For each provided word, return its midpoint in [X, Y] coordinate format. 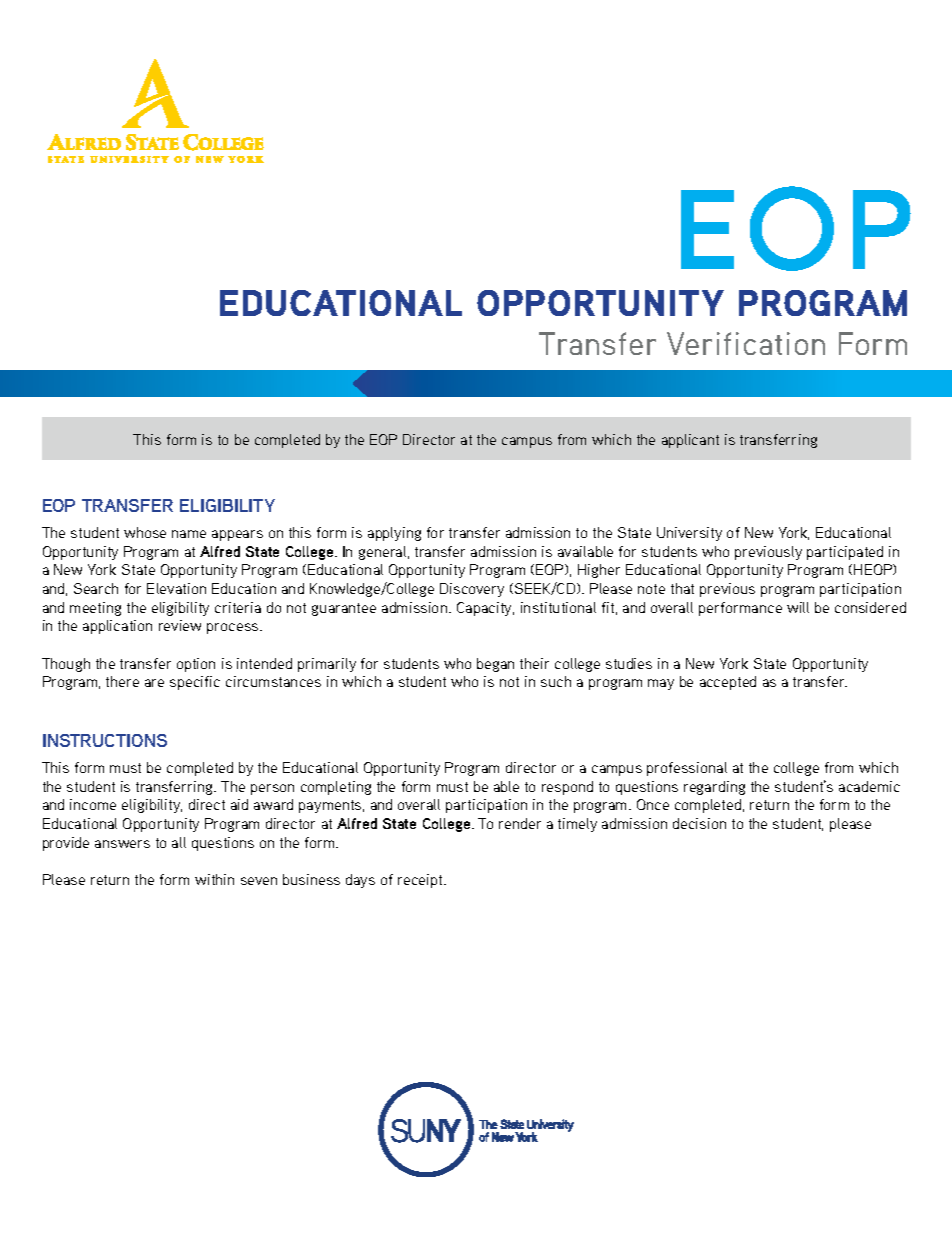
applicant [690, 441]
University [689, 534]
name [189, 534]
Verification [746, 343]
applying [394, 534]
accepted [728, 683]
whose [145, 532]
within [214, 879]
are [154, 683]
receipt [421, 881]
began [495, 665]
